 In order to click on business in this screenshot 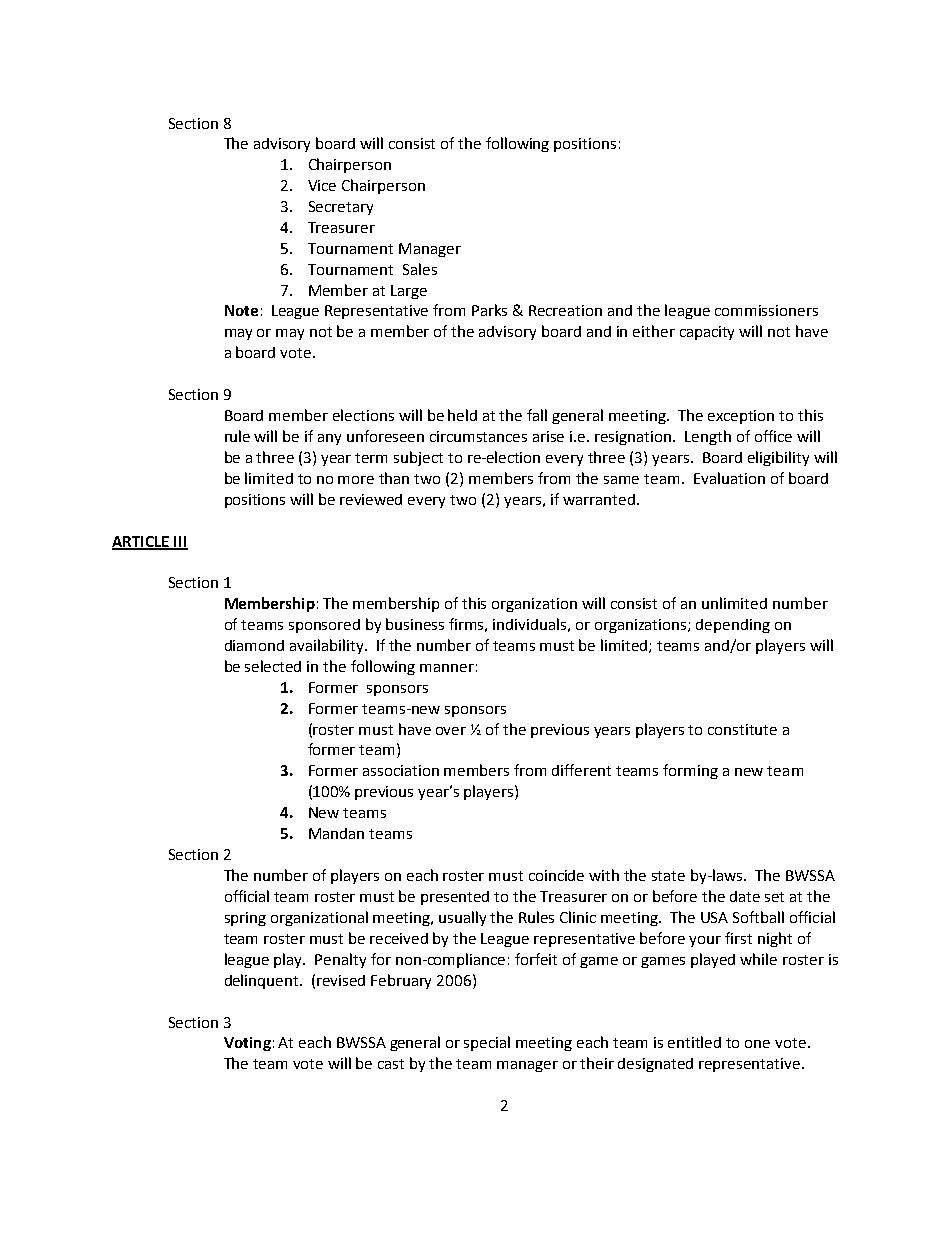, I will do `click(415, 624)`.
